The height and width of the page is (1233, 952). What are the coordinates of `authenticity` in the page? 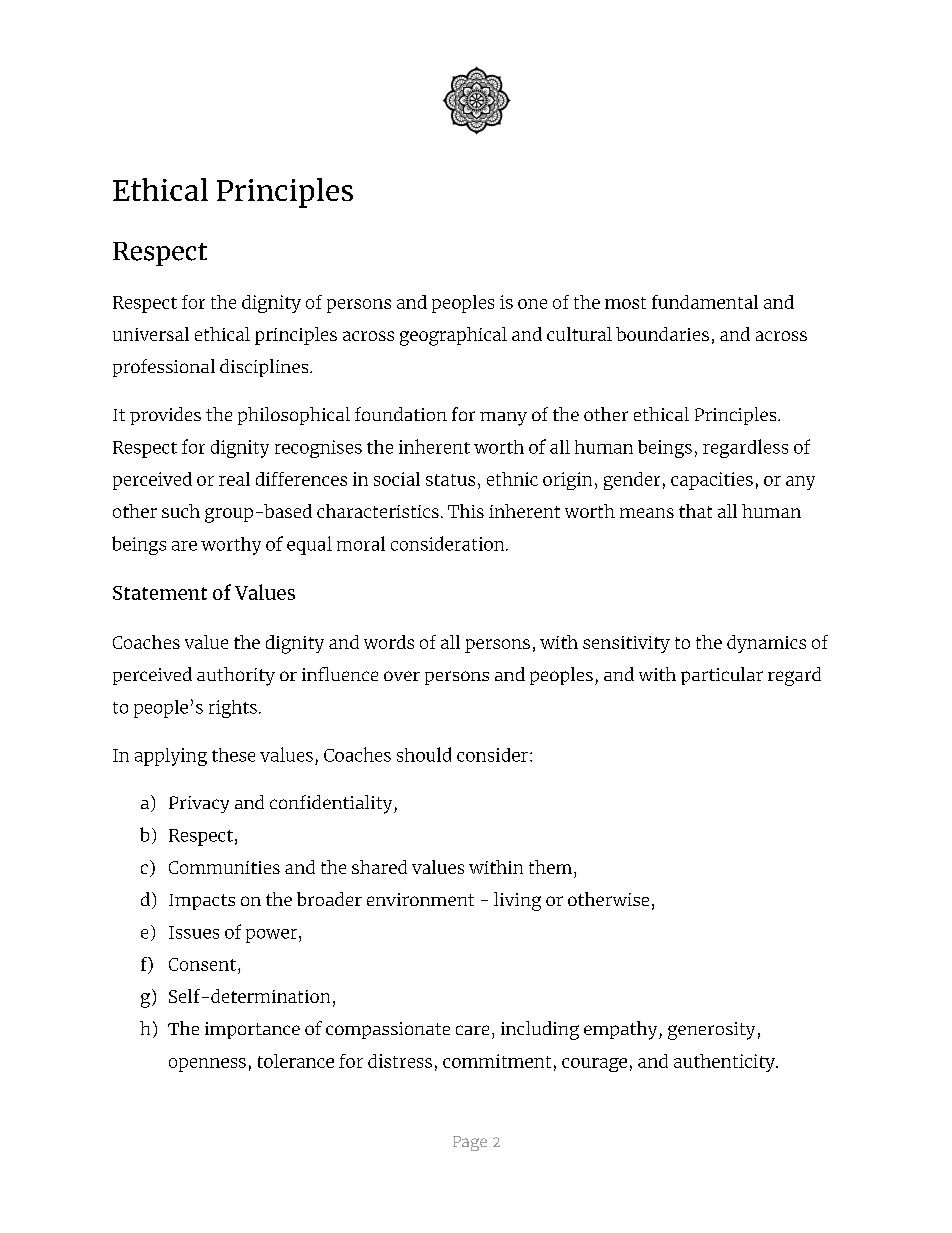 It's located at (725, 1063).
